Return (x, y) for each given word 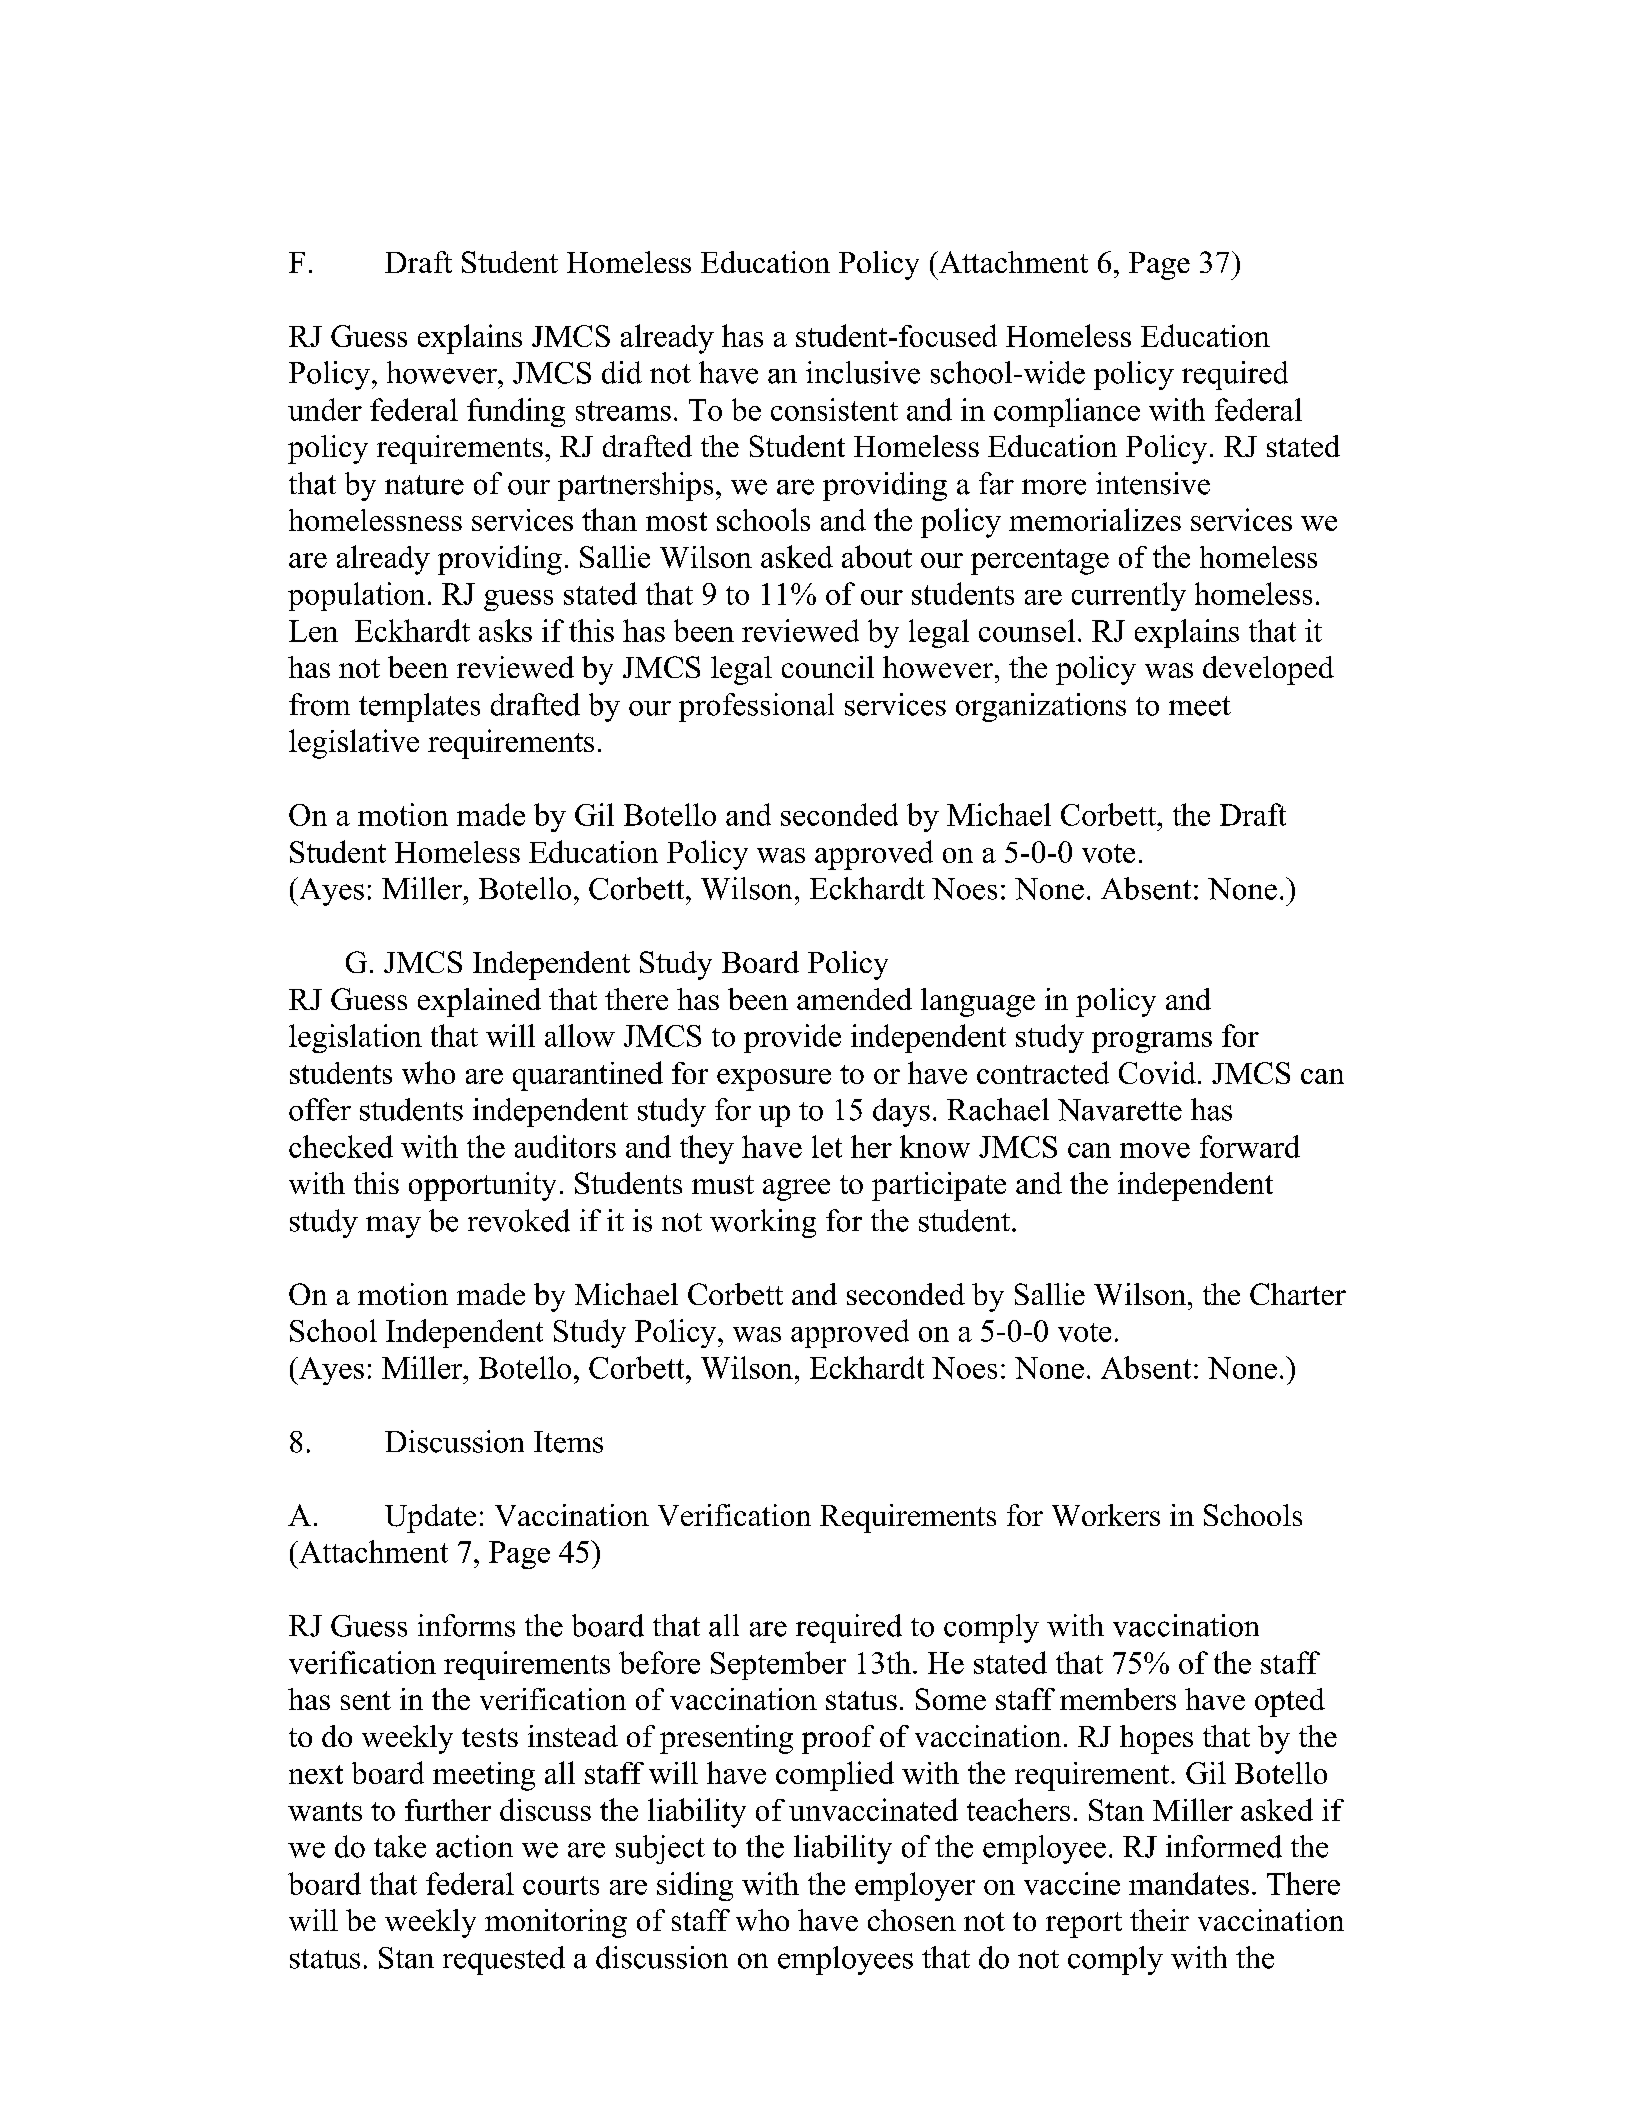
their (1159, 1920)
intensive (1153, 483)
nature (424, 485)
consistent (834, 409)
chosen (912, 1920)
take (400, 1846)
